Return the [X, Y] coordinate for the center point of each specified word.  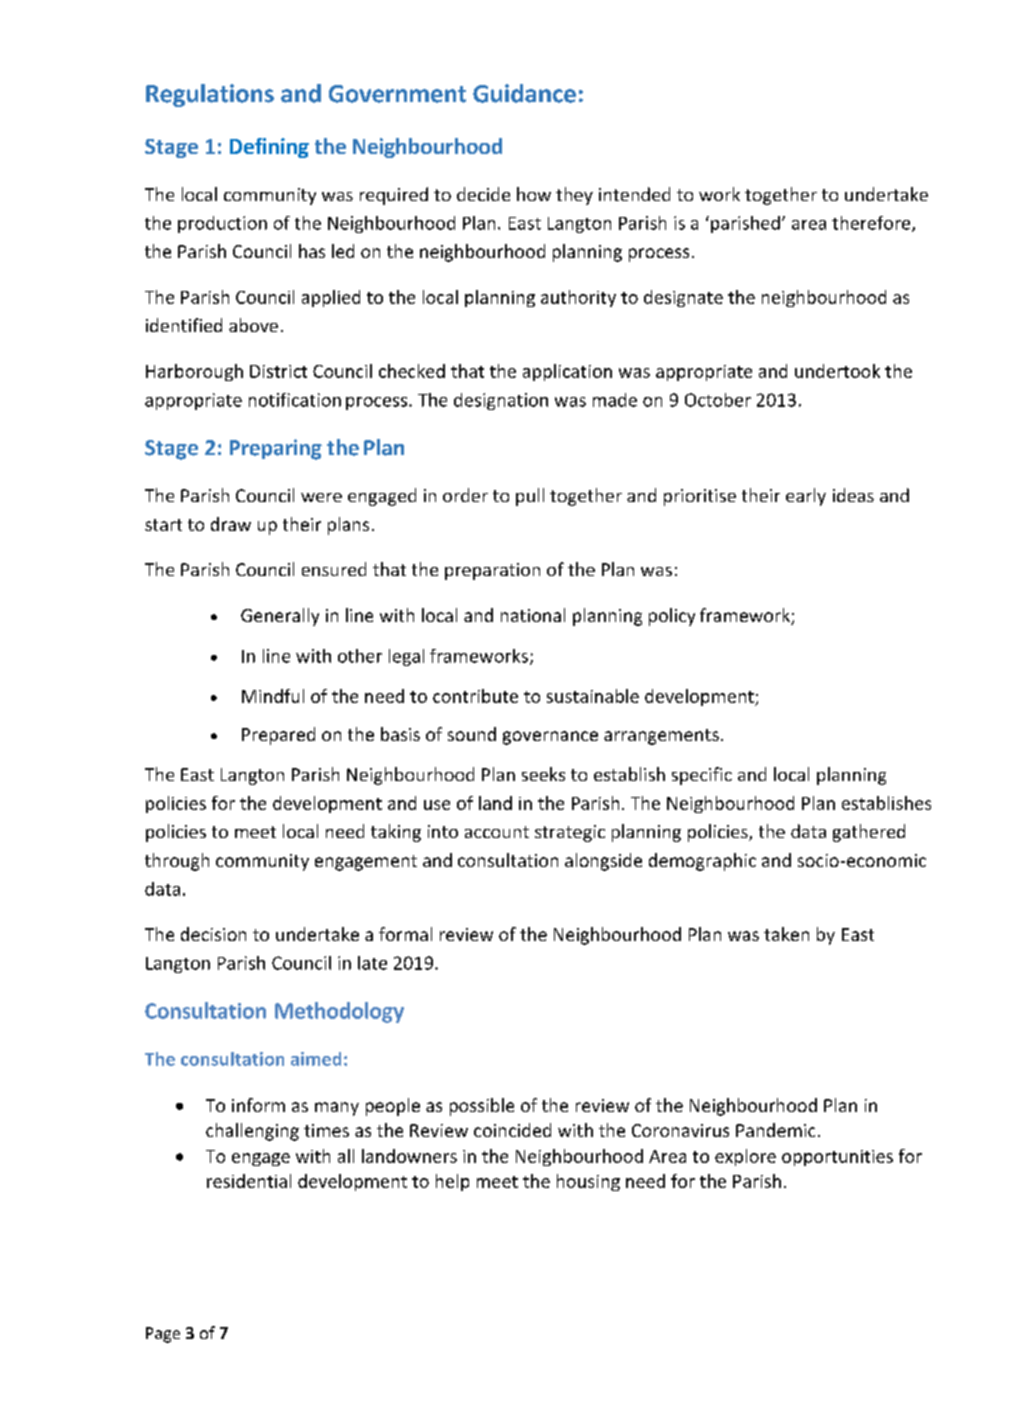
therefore [872, 224]
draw [231, 524]
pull [530, 497]
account [497, 832]
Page [163, 1335]
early [806, 497]
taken [786, 934]
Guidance [524, 93]
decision [213, 934]
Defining [269, 148]
